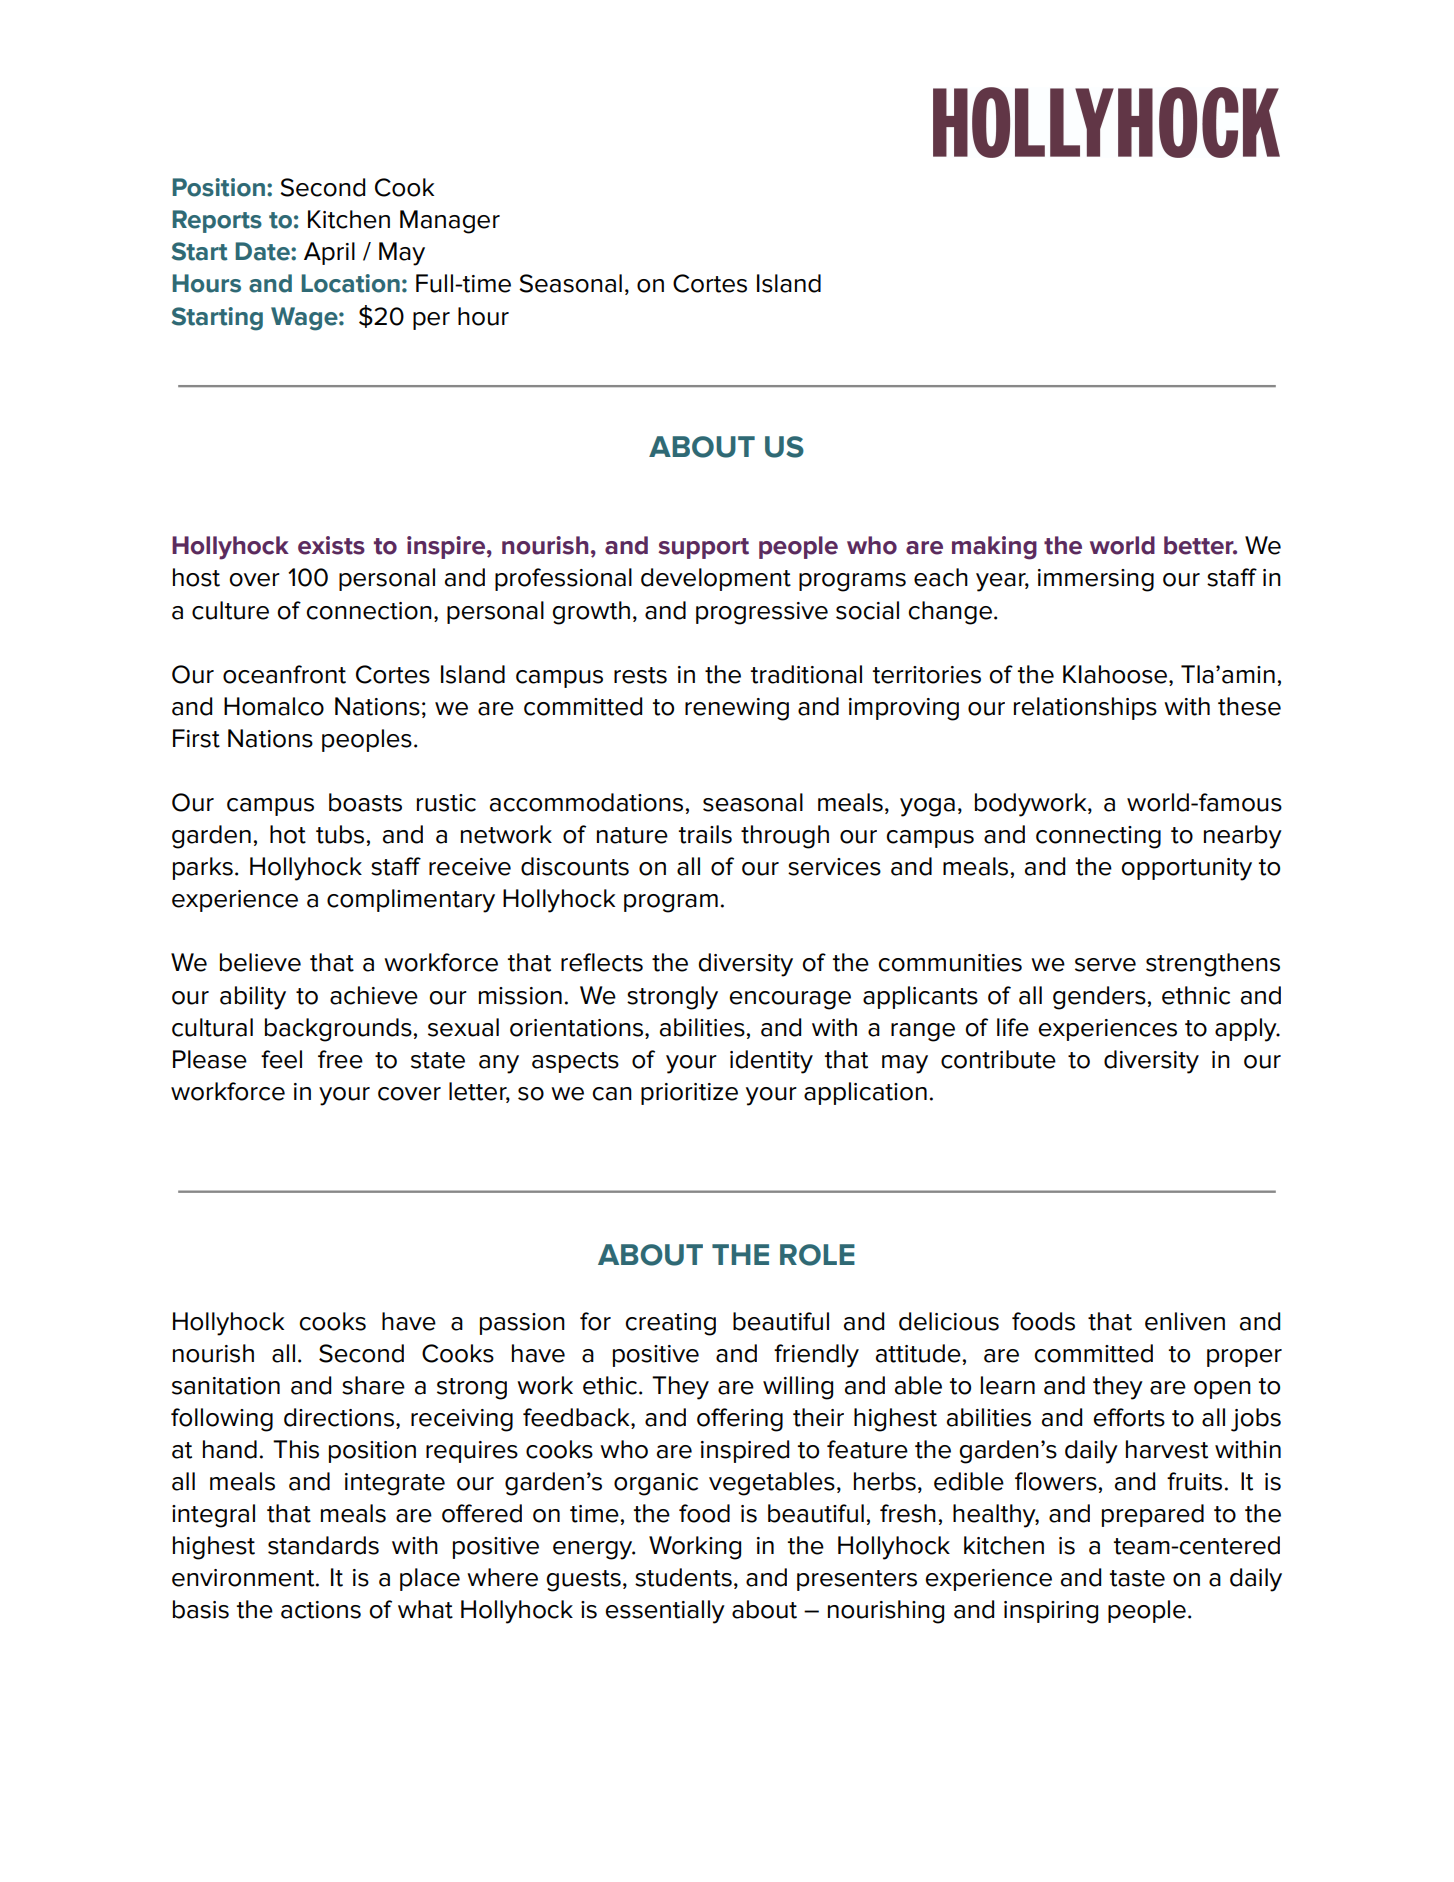  Describe the element at coordinates (329, 253) in the screenshot. I see `April` at that location.
